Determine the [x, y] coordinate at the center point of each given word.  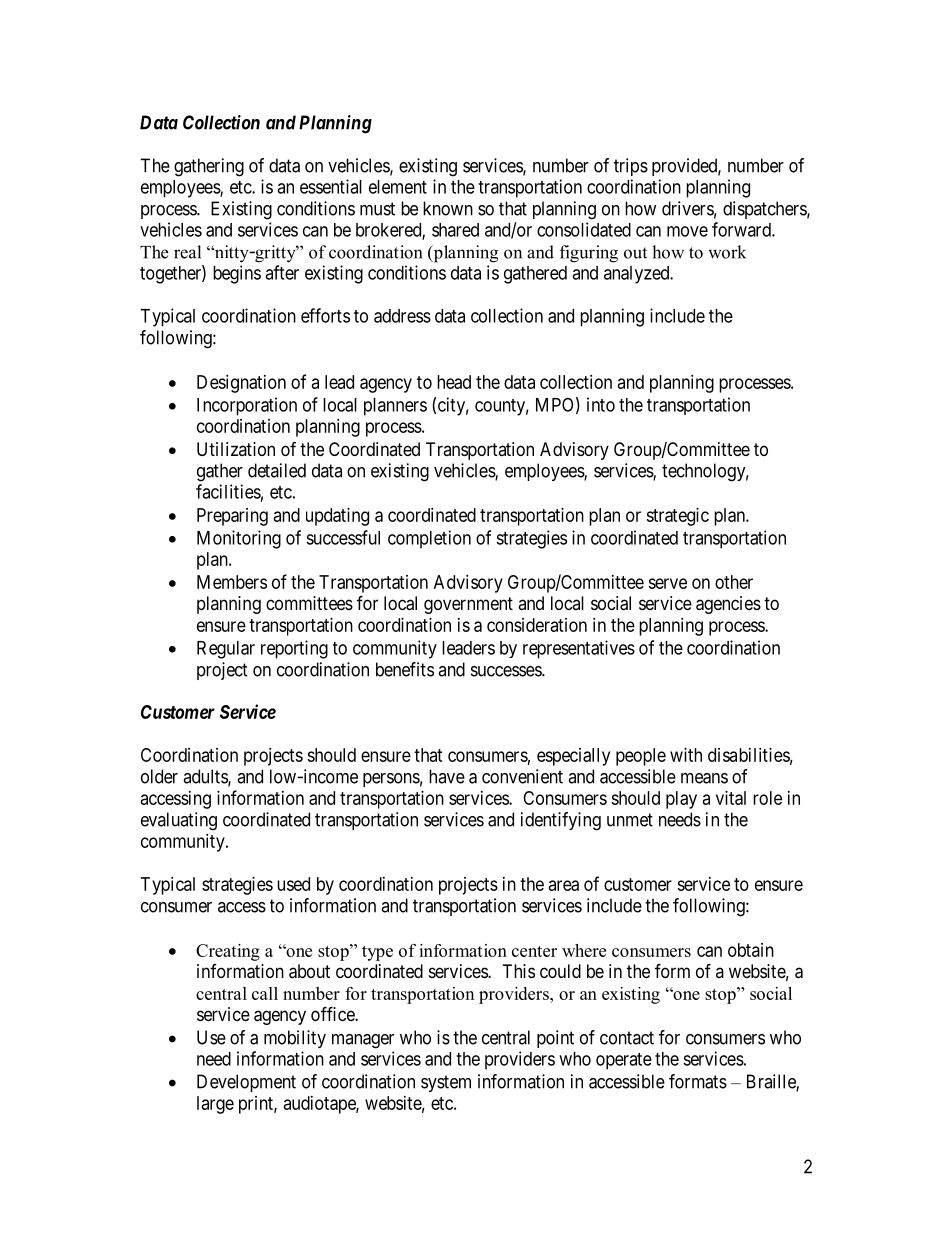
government [468, 605]
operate [624, 1061]
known [448, 208]
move [687, 231]
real [187, 252]
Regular [226, 650]
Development [246, 1083]
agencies [728, 605]
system [446, 1083]
